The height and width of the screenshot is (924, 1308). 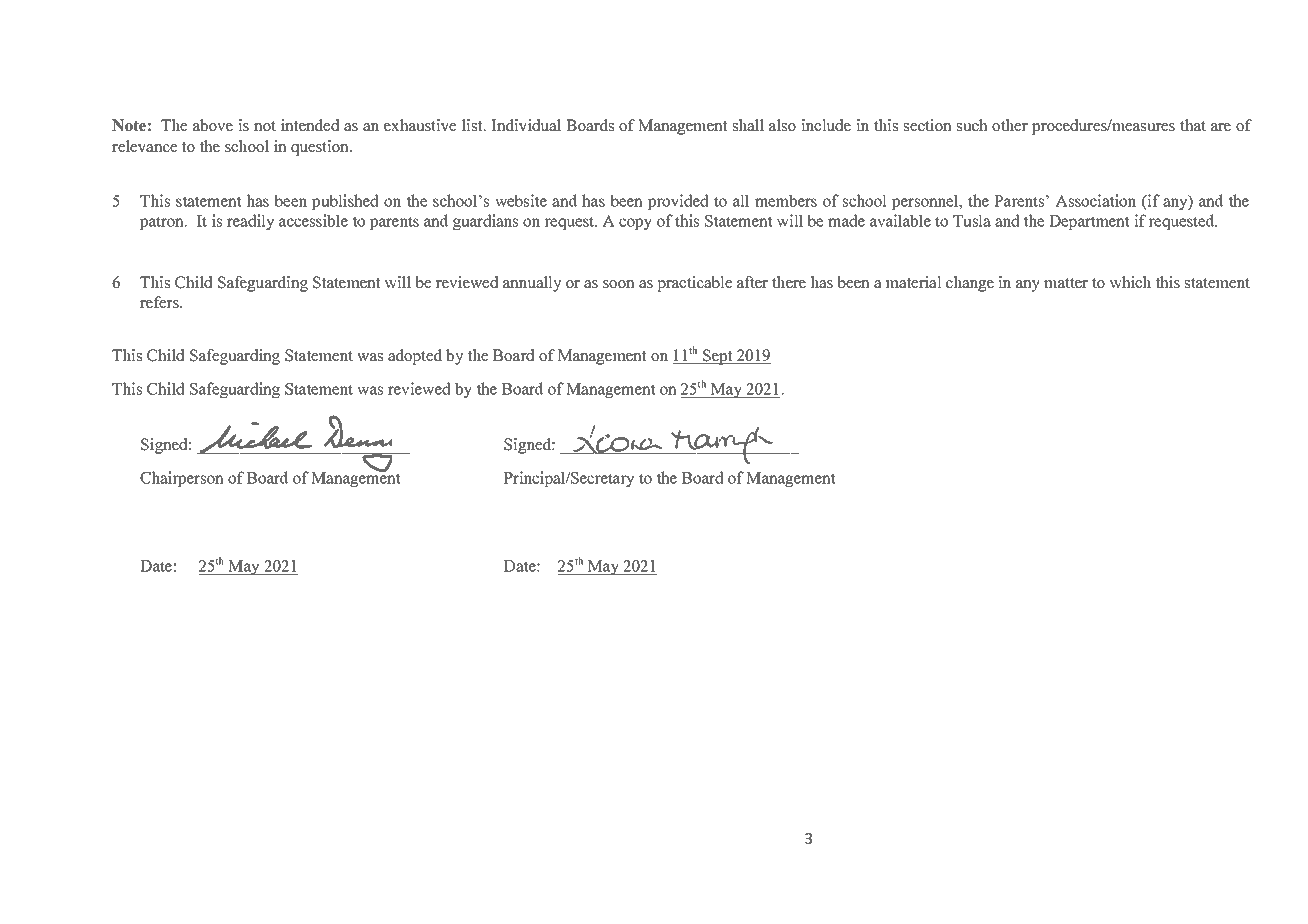 What do you see at coordinates (718, 357) in the screenshot?
I see `Sept` at bounding box center [718, 357].
